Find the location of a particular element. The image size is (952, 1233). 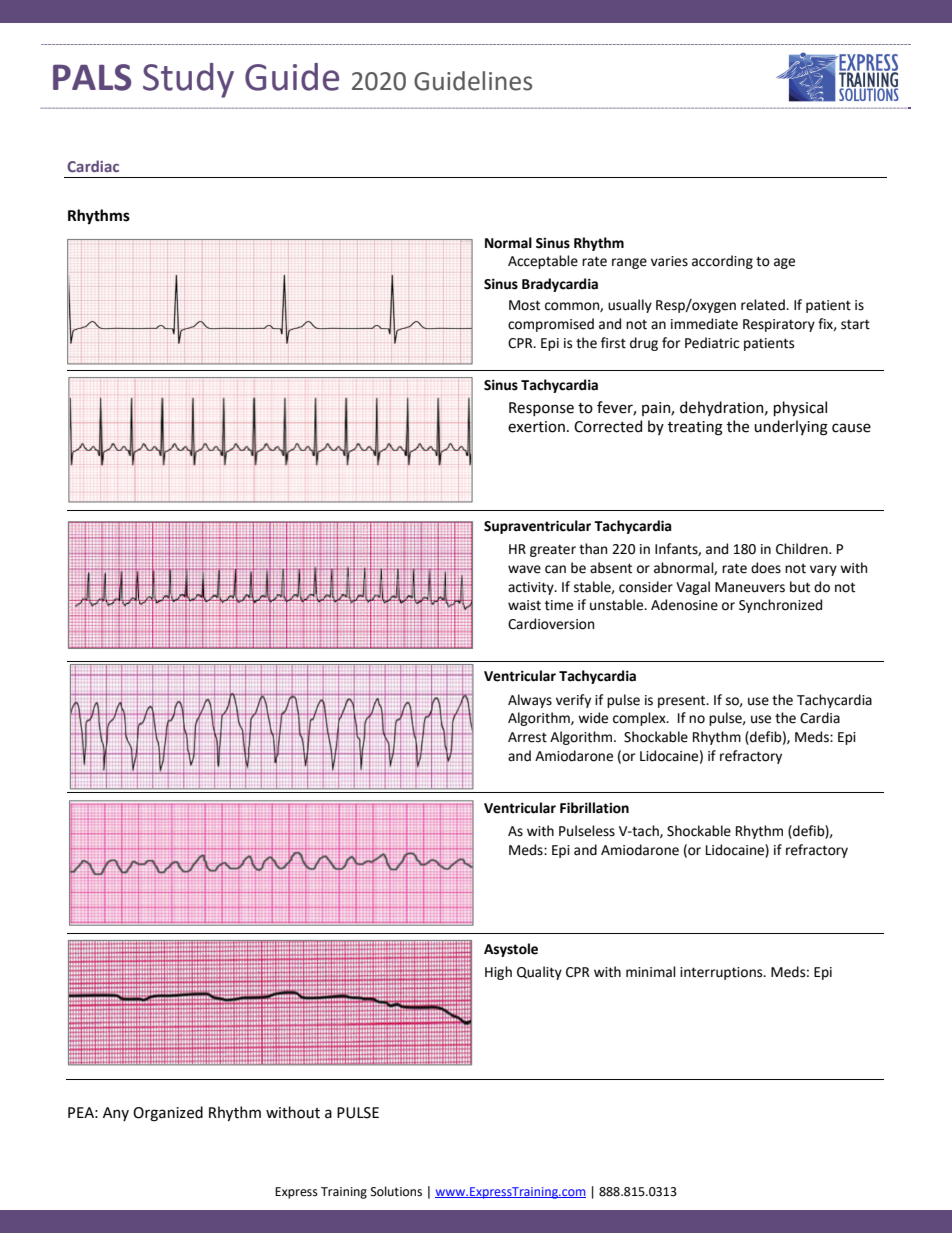

age is located at coordinates (784, 263).
